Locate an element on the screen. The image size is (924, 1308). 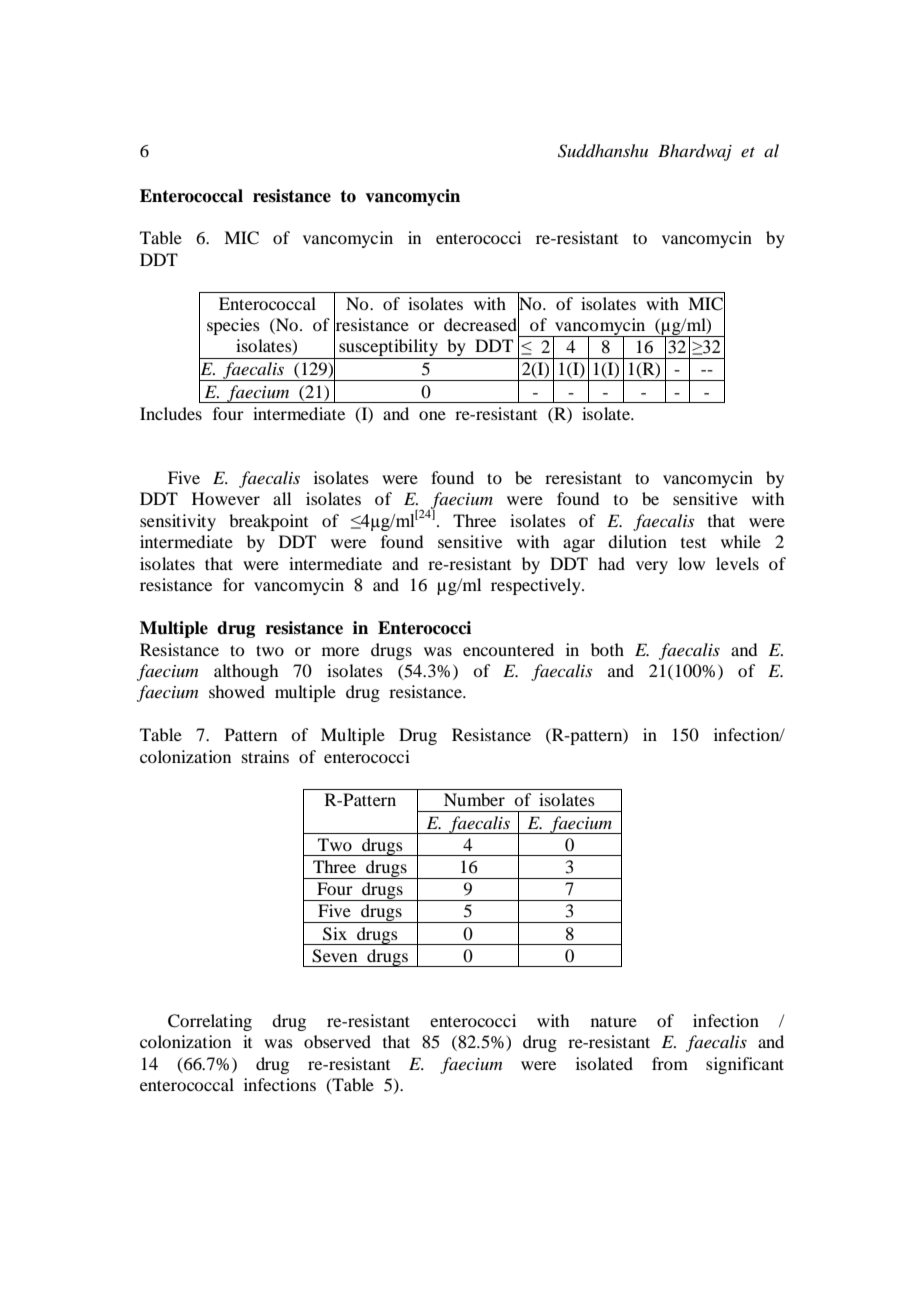
Number is located at coordinates (474, 799).
